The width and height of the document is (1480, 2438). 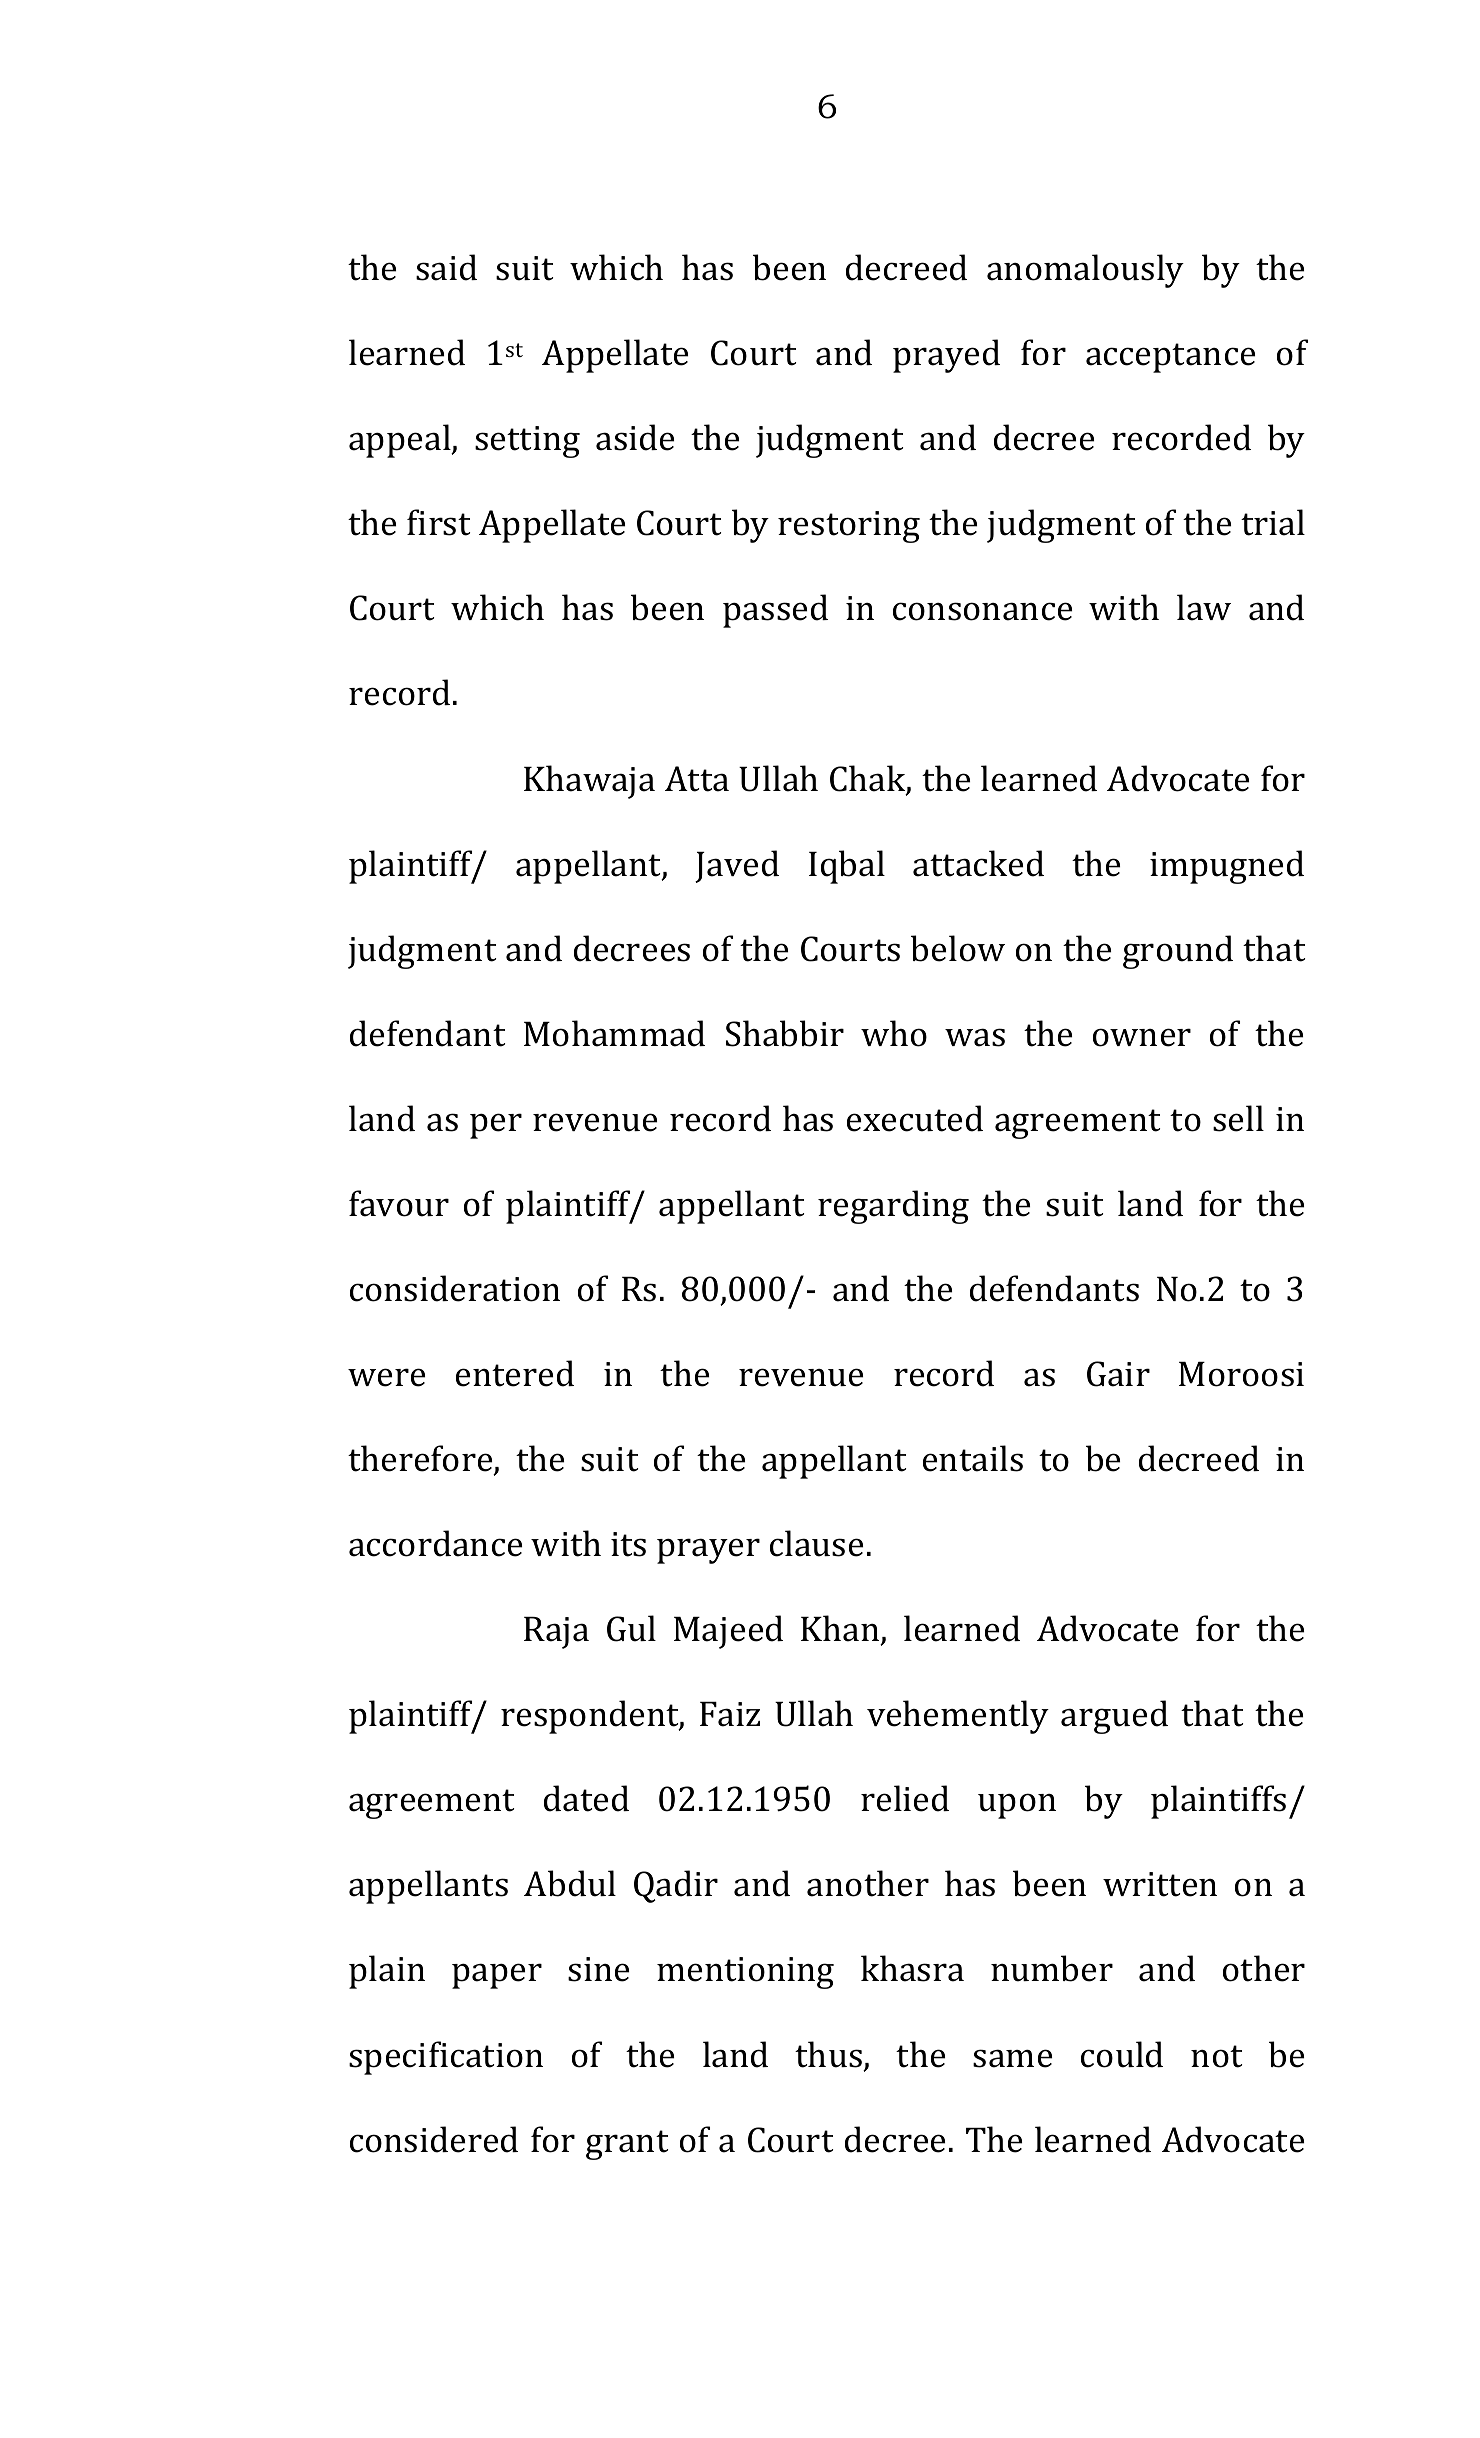 I want to click on clause, so click(x=816, y=1543).
